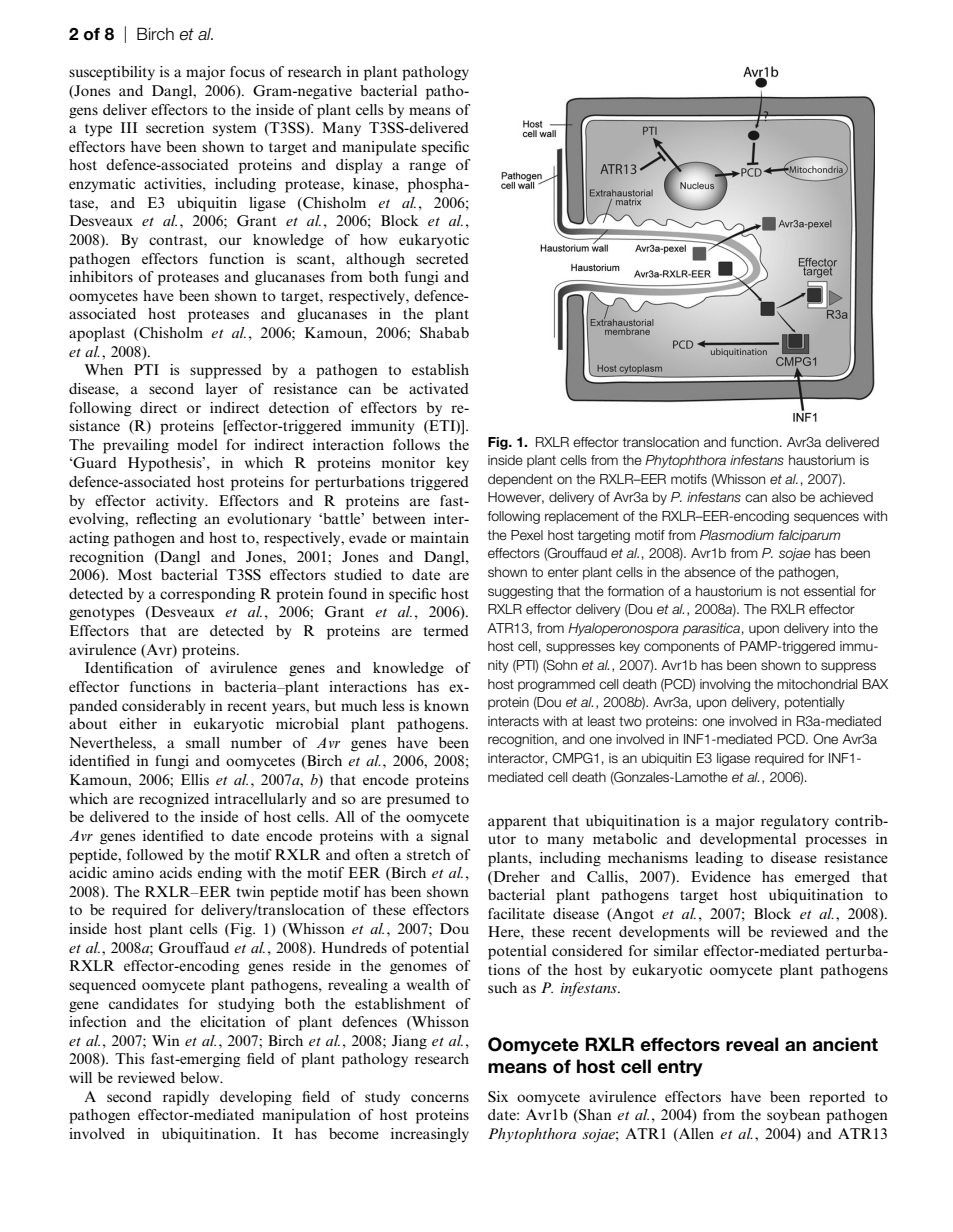  I want to click on rapidly, so click(186, 1098).
